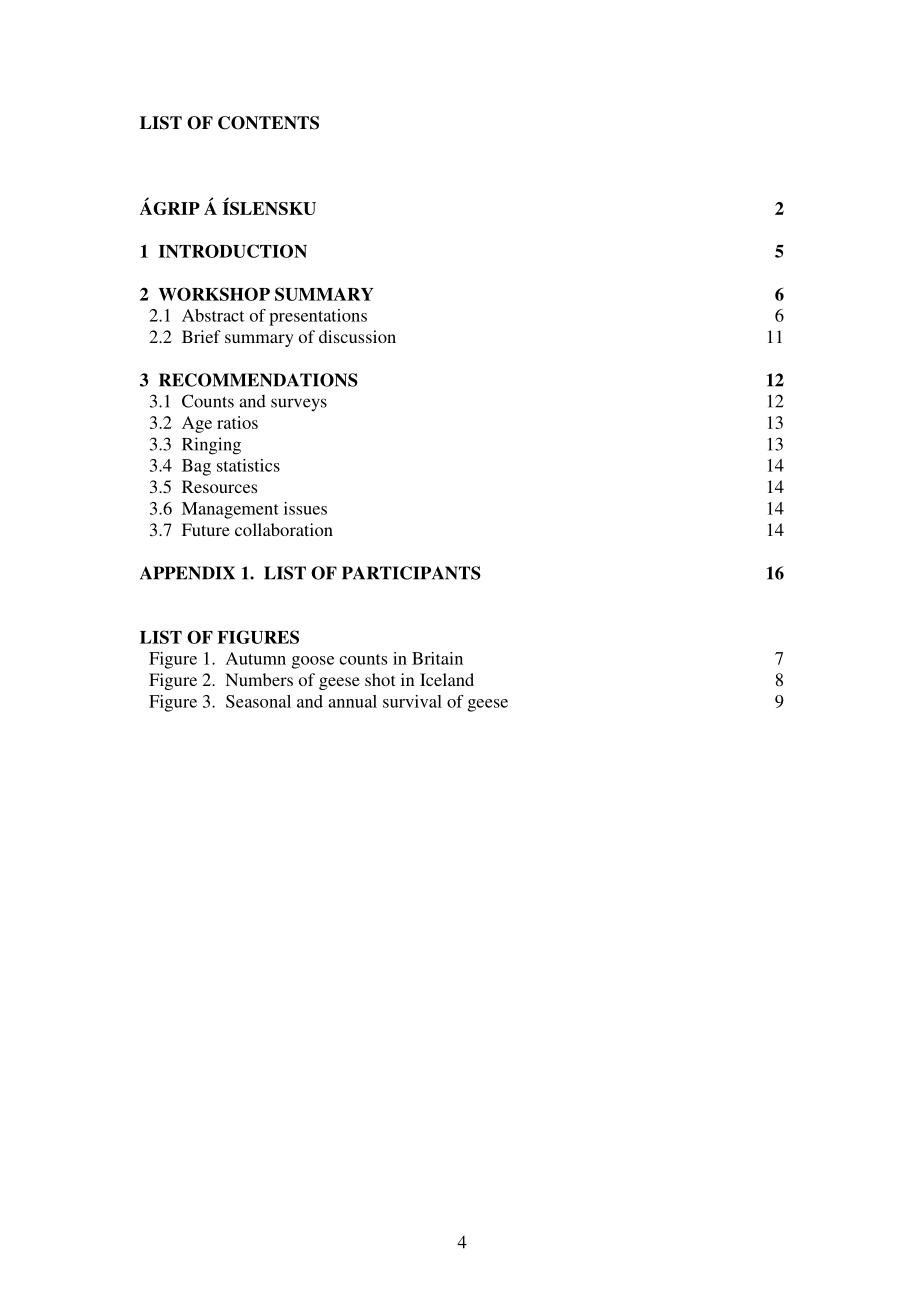 The image size is (924, 1308). I want to click on Numbers, so click(259, 679).
